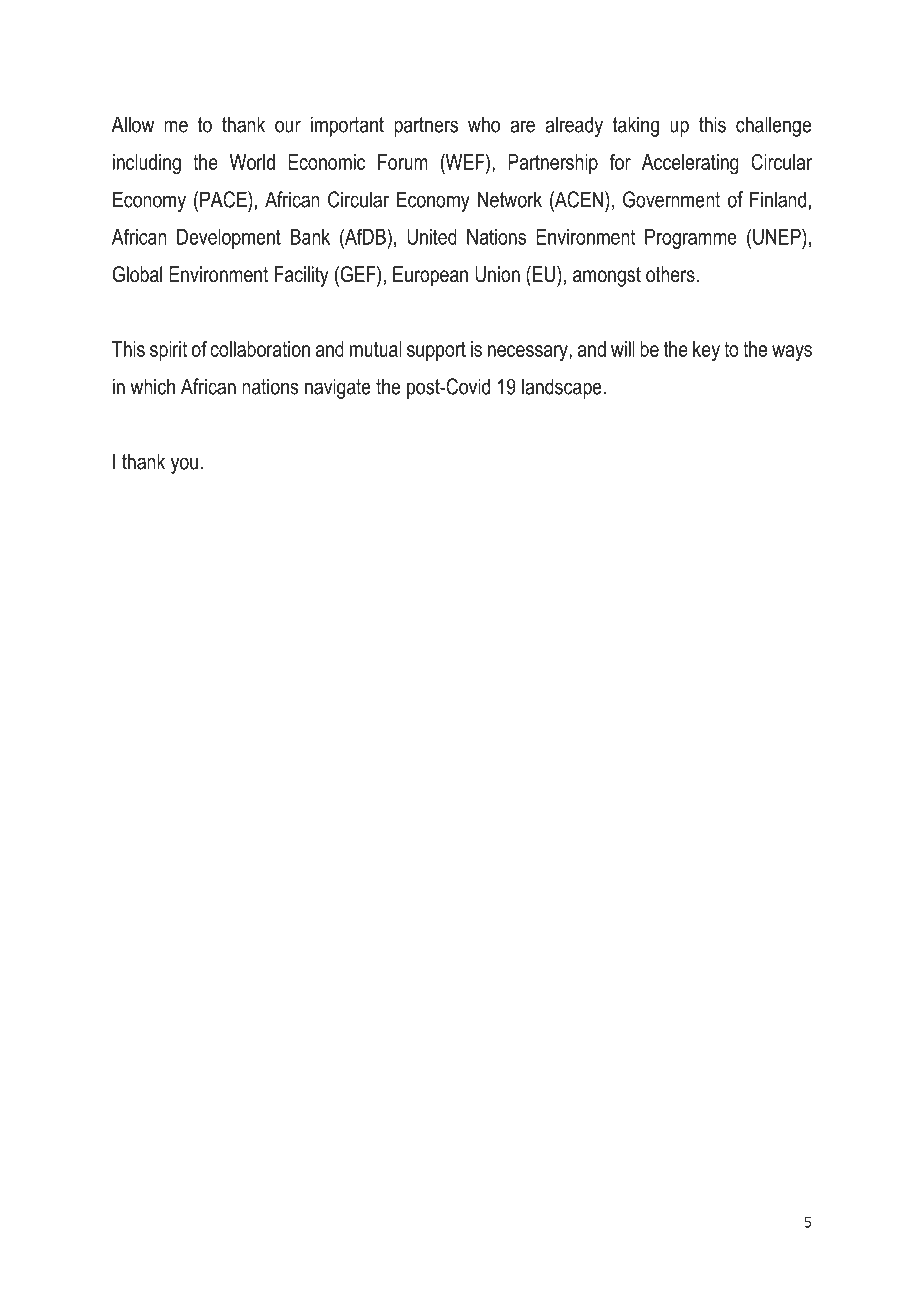 This image has width=924, height=1308. What do you see at coordinates (430, 276) in the image?
I see `European` at bounding box center [430, 276].
